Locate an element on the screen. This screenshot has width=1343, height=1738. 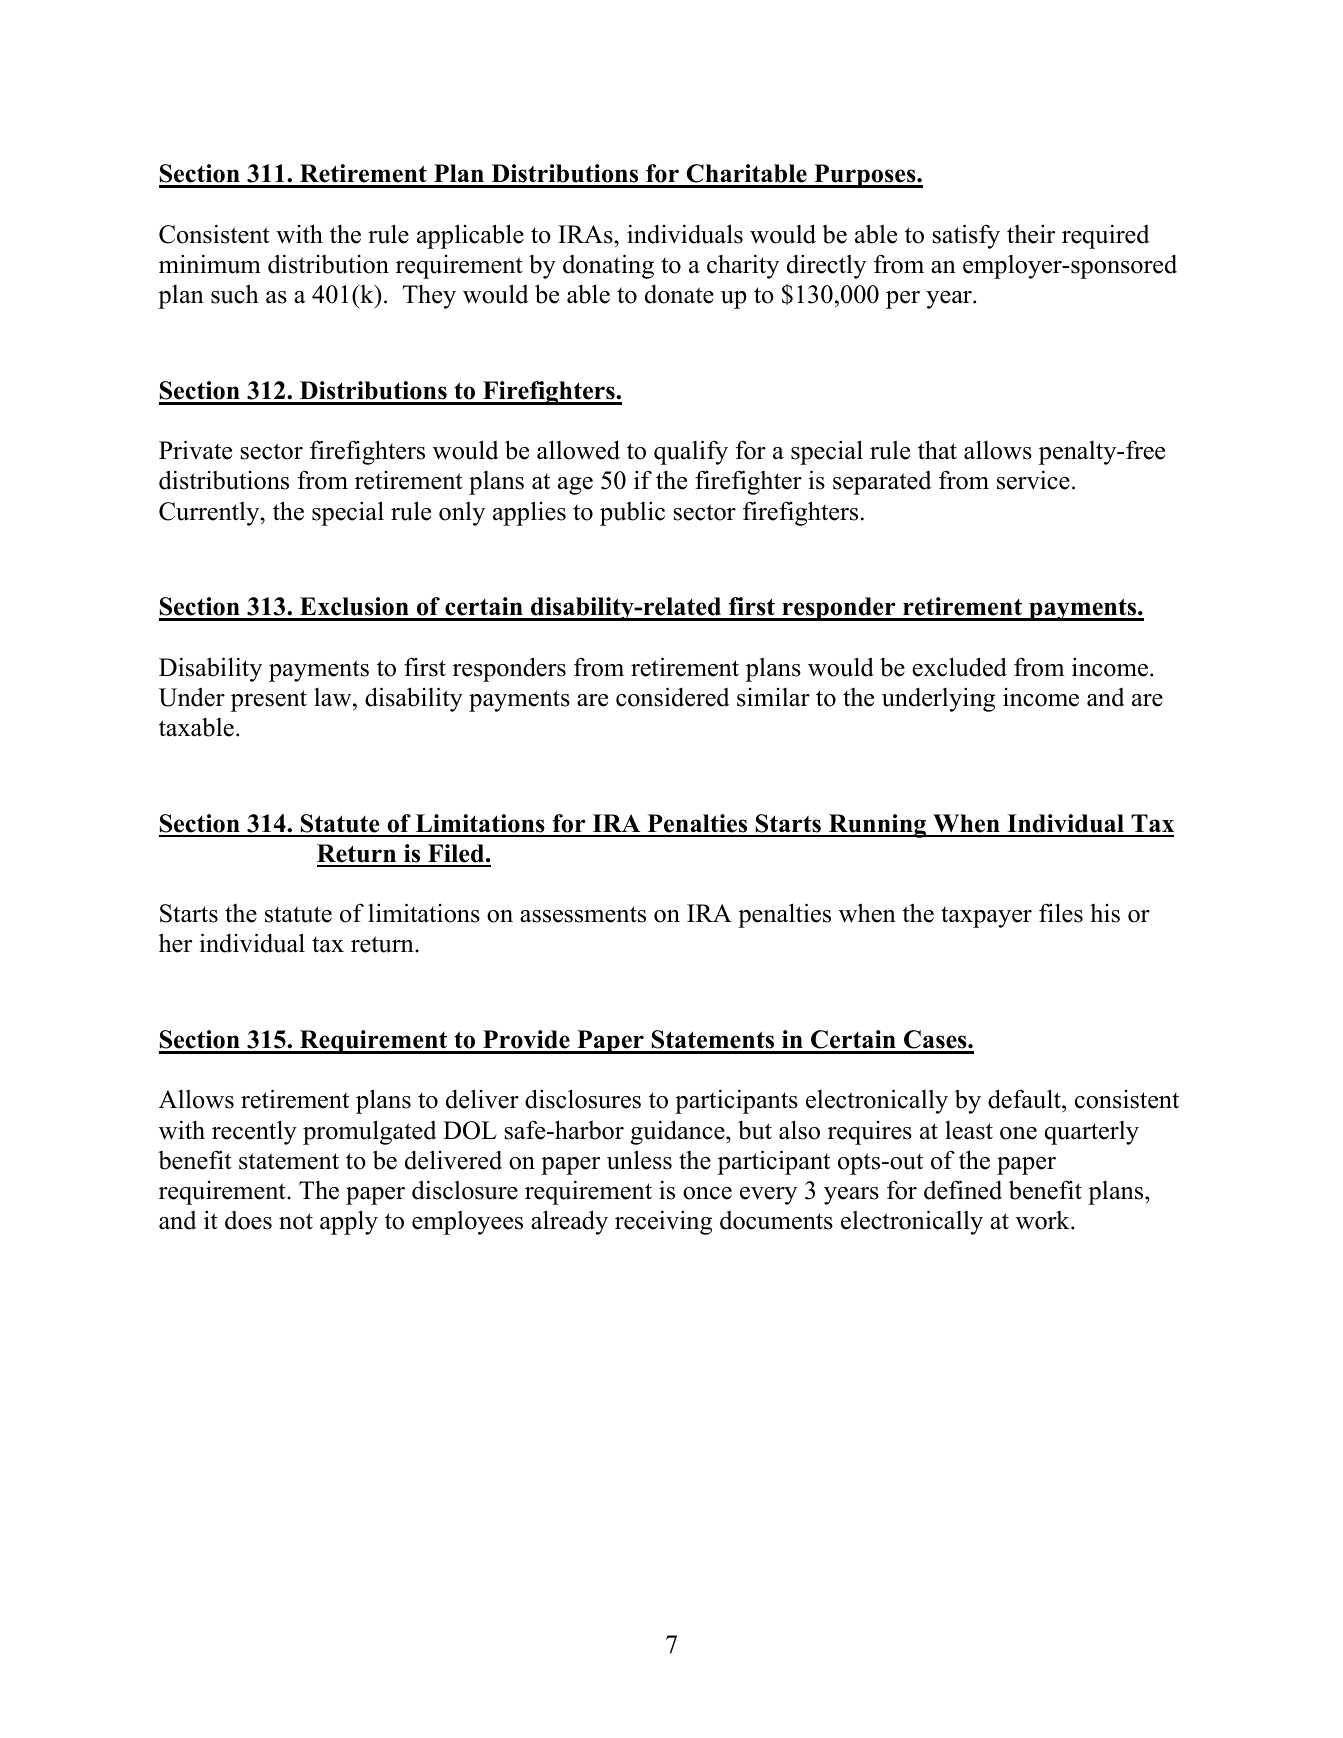
receiving is located at coordinates (663, 1222).
